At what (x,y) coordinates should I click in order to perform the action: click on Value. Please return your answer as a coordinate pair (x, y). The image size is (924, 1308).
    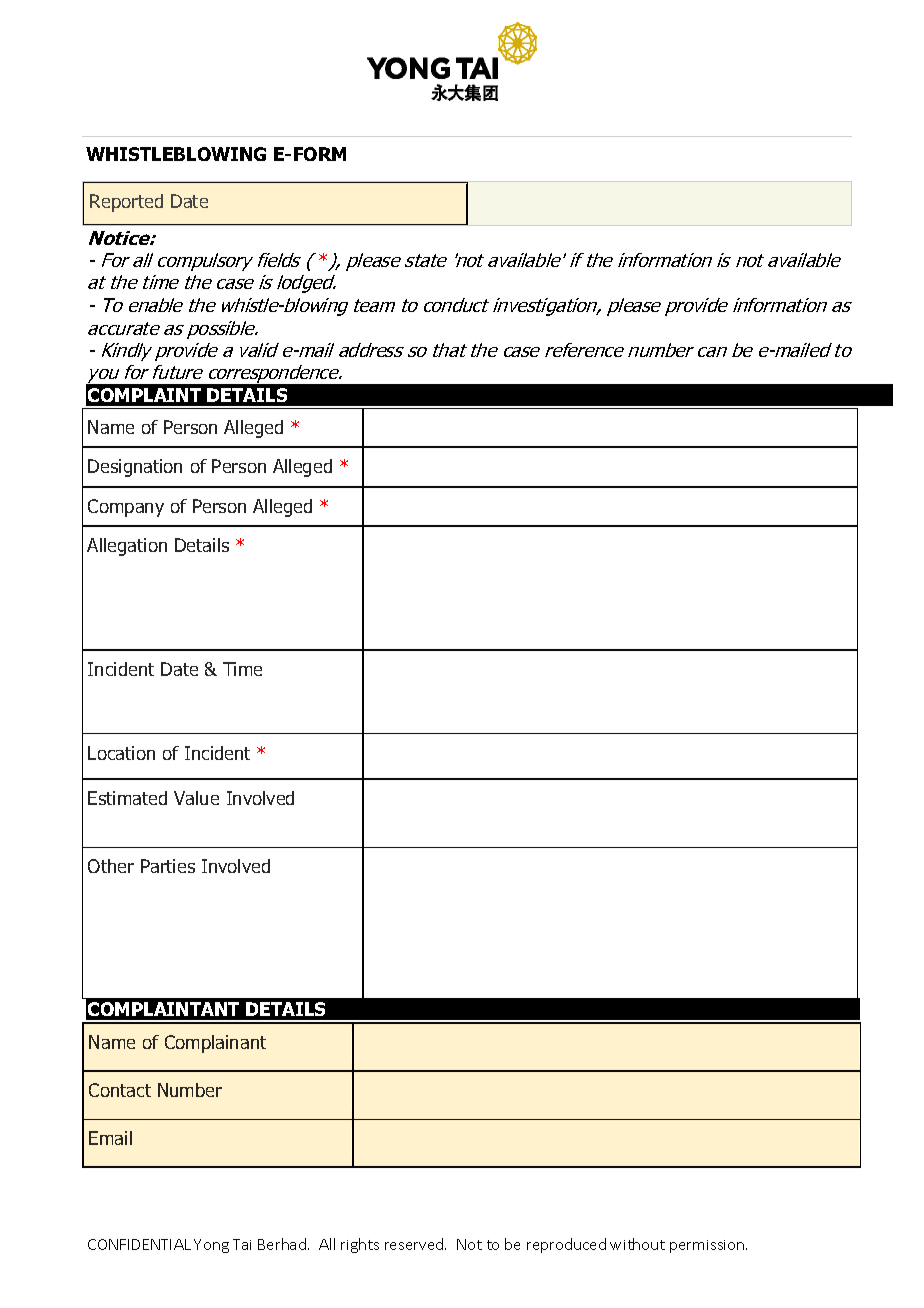
    Looking at the image, I should click on (196, 798).
